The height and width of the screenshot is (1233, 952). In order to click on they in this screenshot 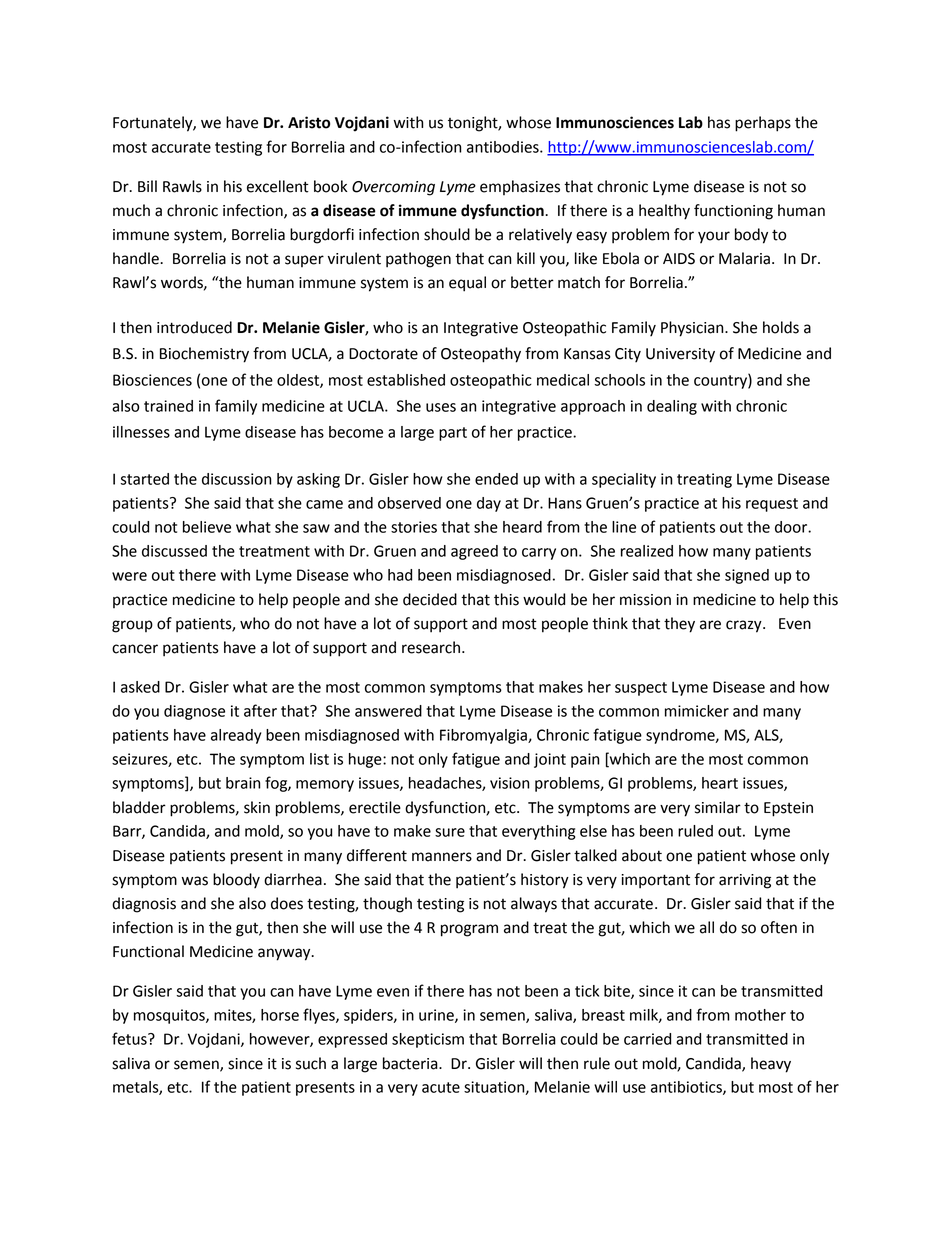, I will do `click(679, 625)`.
